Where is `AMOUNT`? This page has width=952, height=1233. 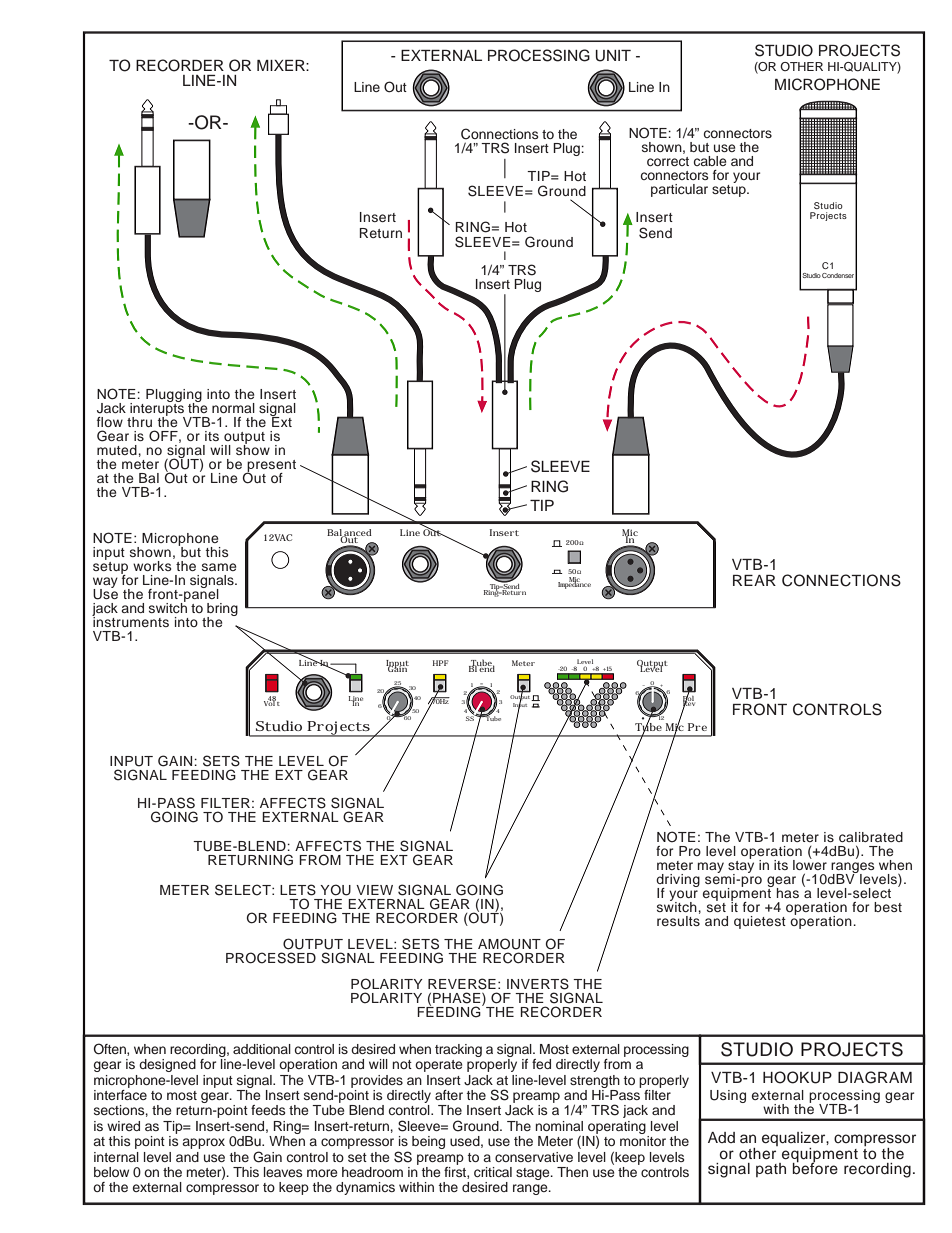
AMOUNT is located at coordinates (509, 944).
